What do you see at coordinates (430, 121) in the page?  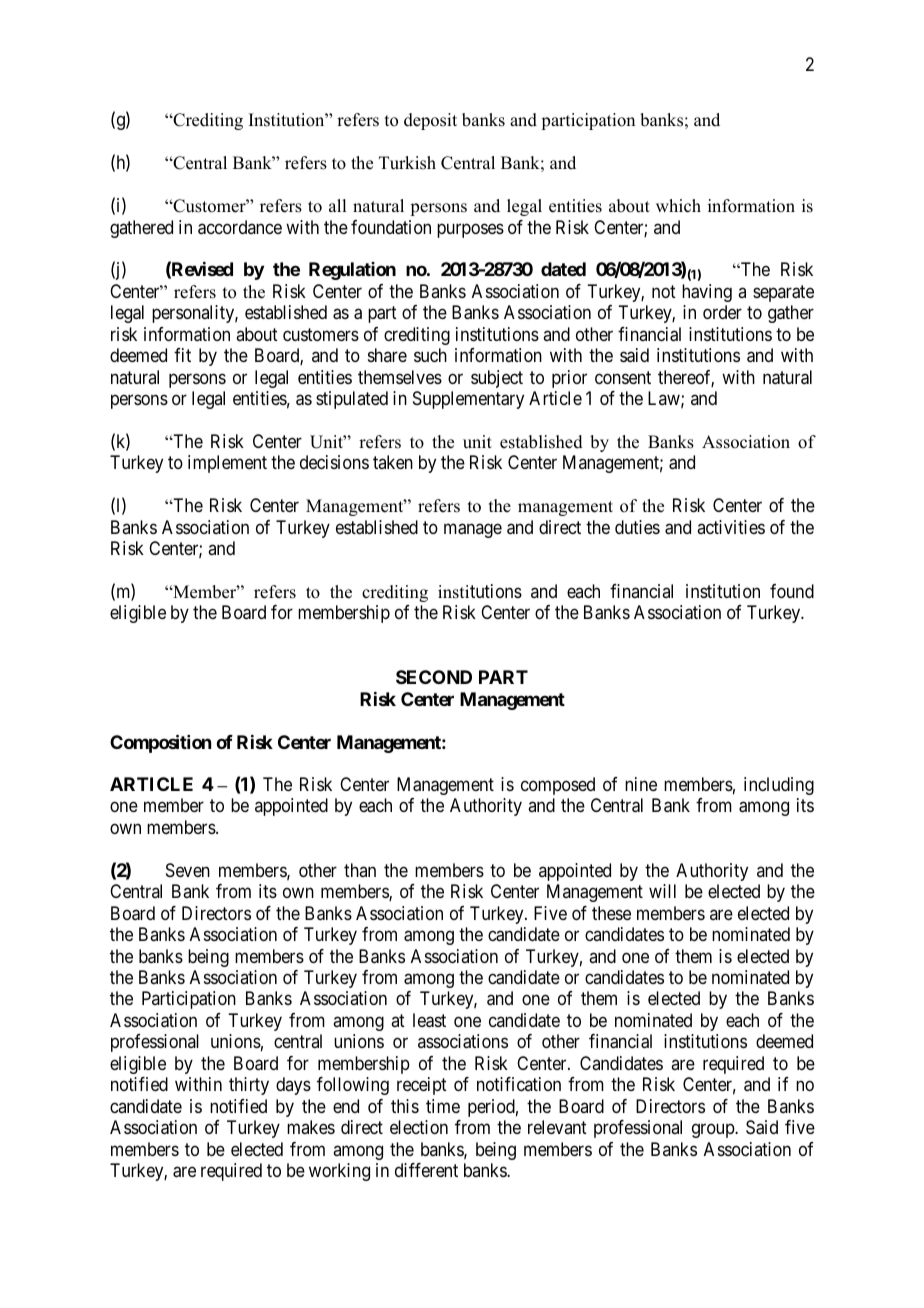 I see `deposit` at bounding box center [430, 121].
